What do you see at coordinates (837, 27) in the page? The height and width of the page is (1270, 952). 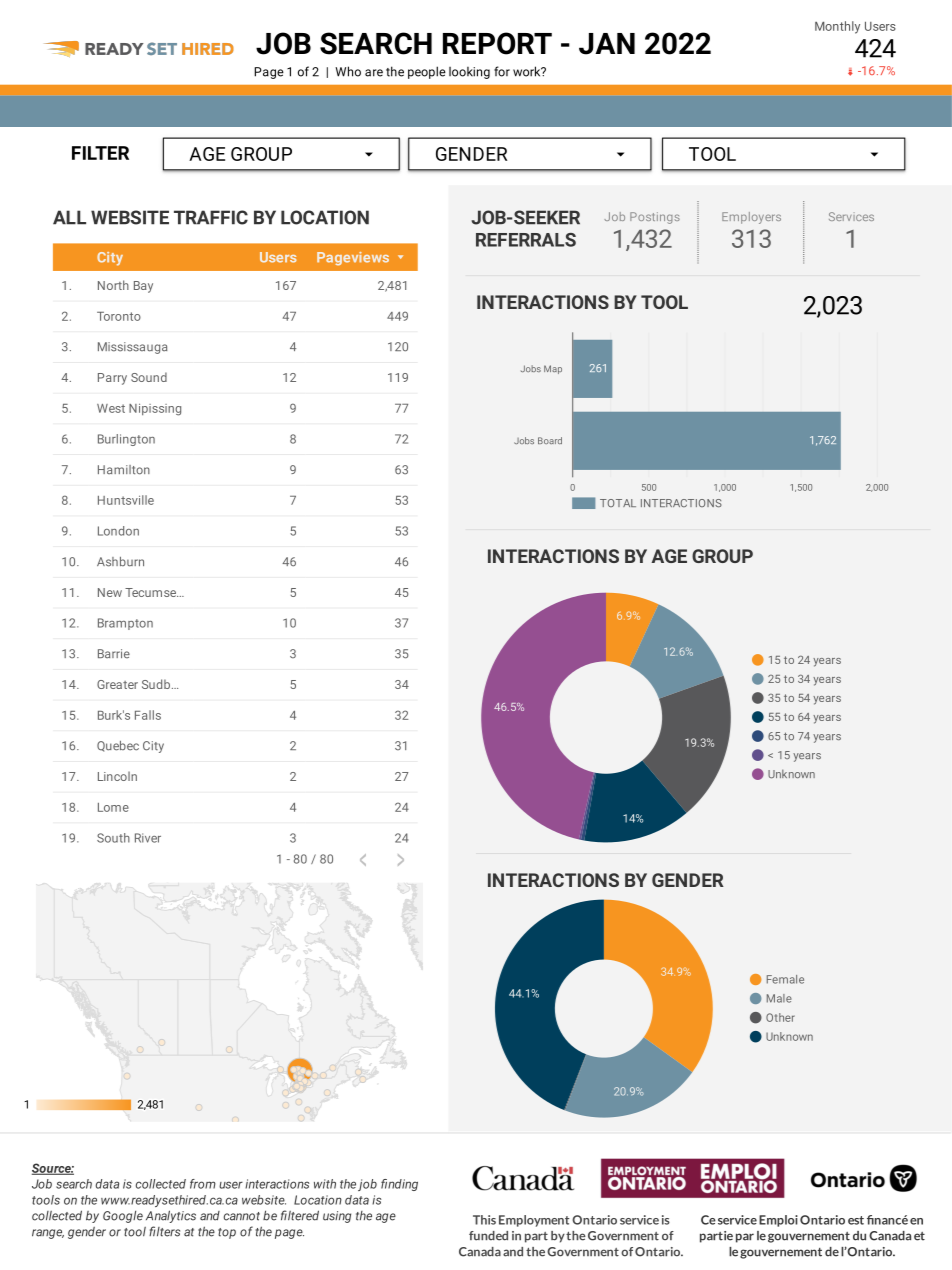 I see `Monthly` at bounding box center [837, 27].
